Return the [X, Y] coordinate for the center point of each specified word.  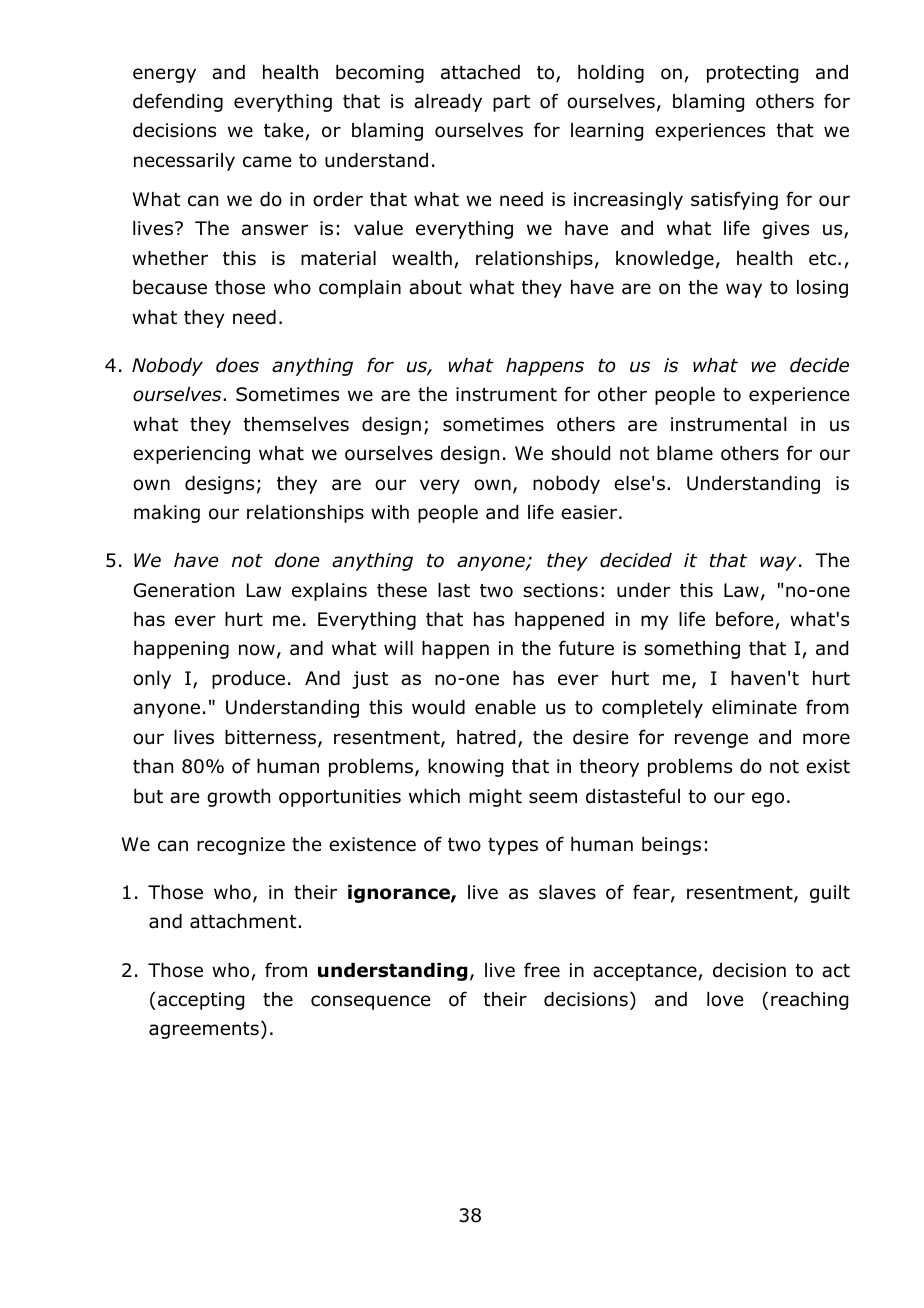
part [511, 103]
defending [178, 102]
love [725, 999]
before [746, 620]
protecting [752, 74]
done [297, 560]
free [542, 970]
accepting [201, 1001]
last [454, 590]
